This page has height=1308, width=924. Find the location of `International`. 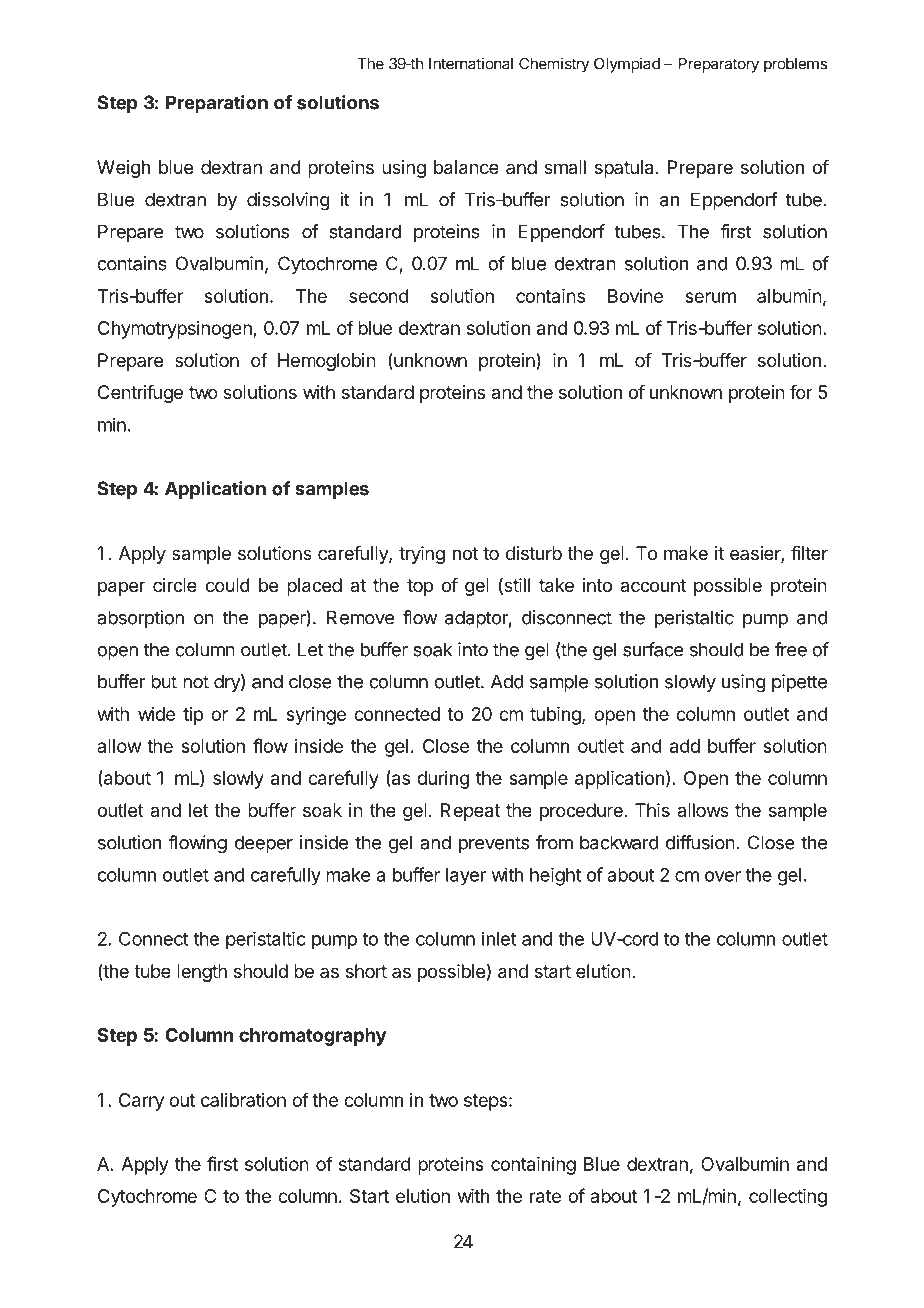

International is located at coordinates (471, 63).
